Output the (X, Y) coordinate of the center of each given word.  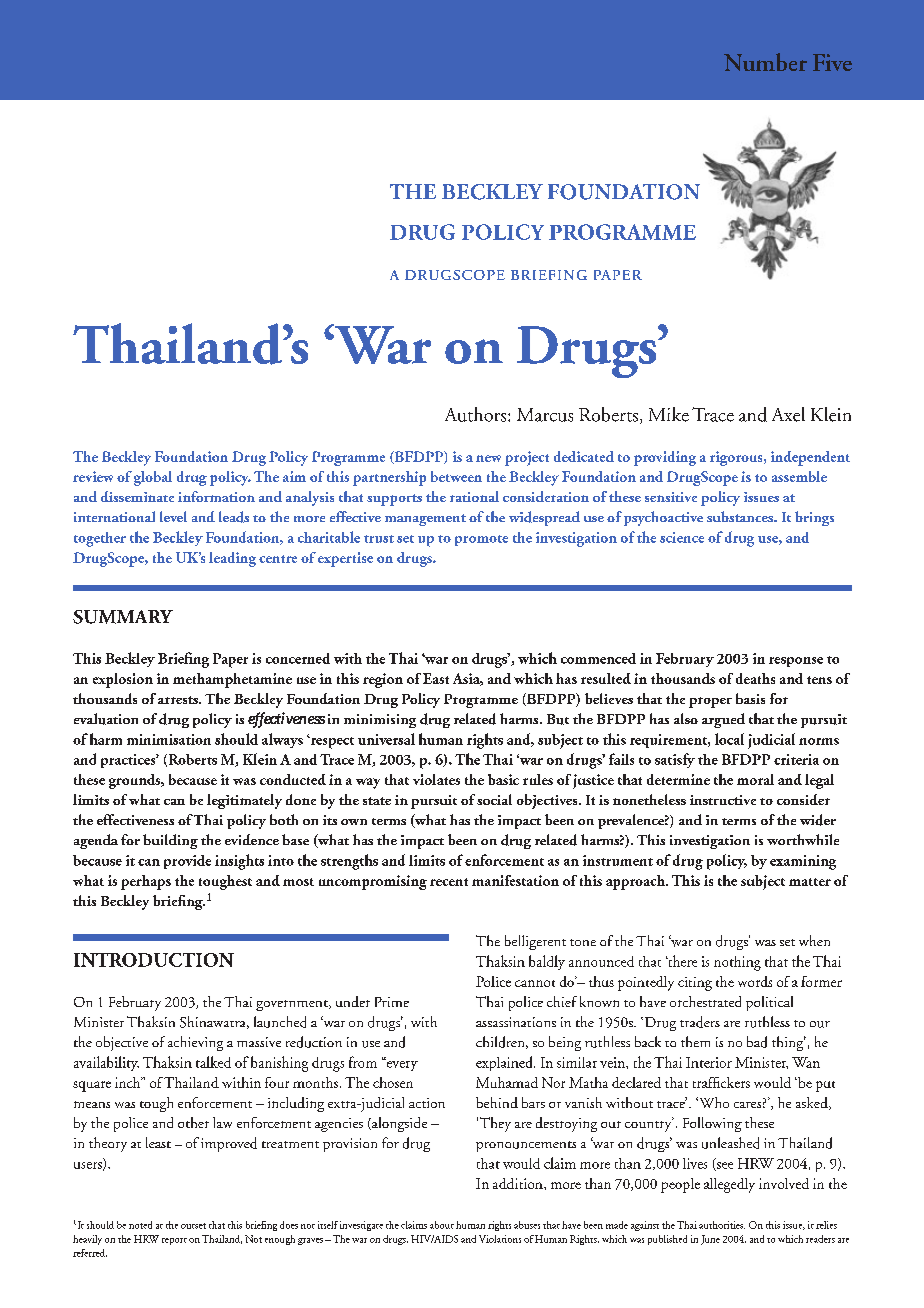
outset (193, 1226)
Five (832, 62)
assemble (799, 476)
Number (765, 62)
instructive (723, 800)
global (153, 478)
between (456, 476)
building (170, 841)
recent (449, 882)
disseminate (137, 496)
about (442, 1225)
